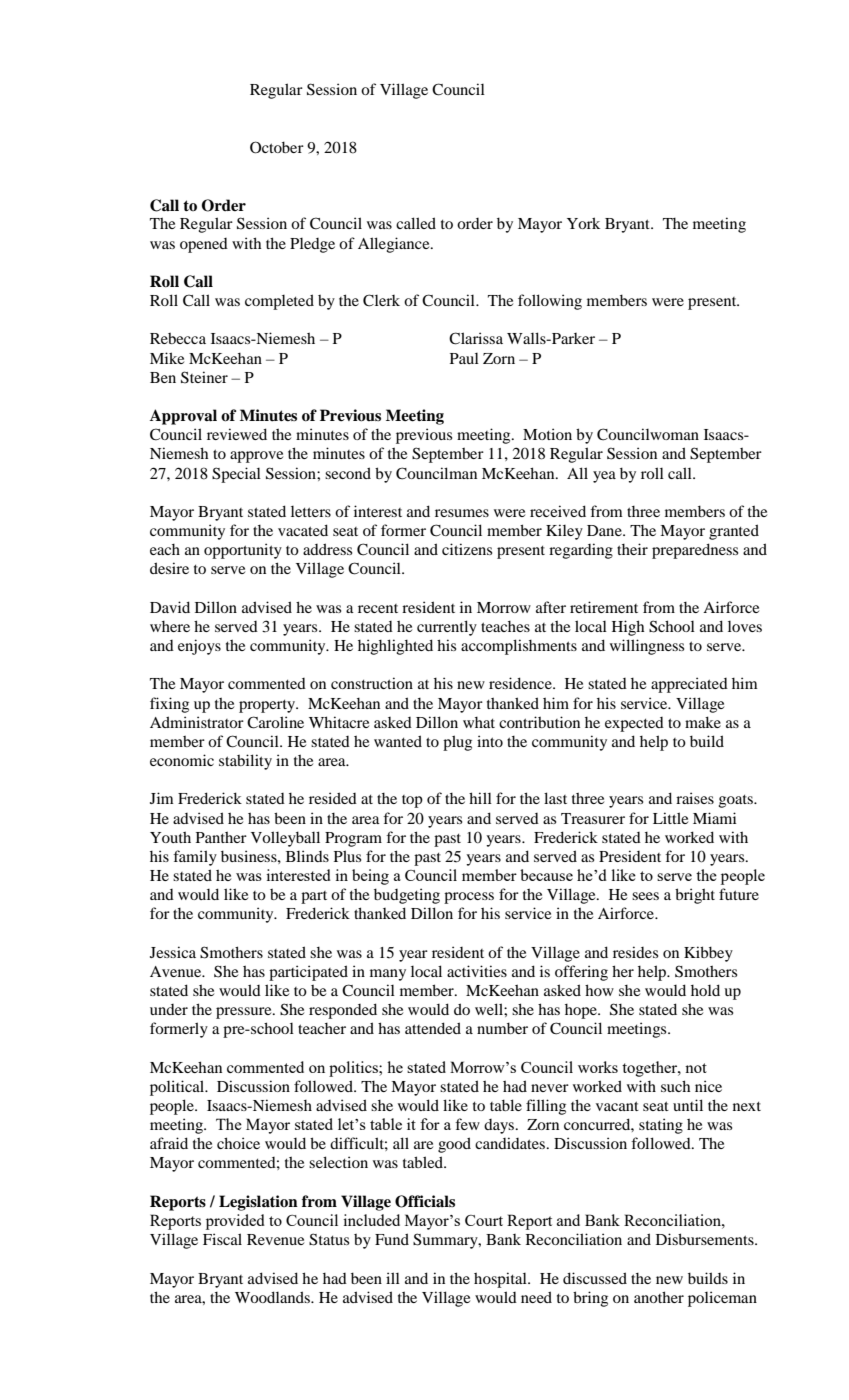  I want to click on Fiscal, so click(222, 1239).
